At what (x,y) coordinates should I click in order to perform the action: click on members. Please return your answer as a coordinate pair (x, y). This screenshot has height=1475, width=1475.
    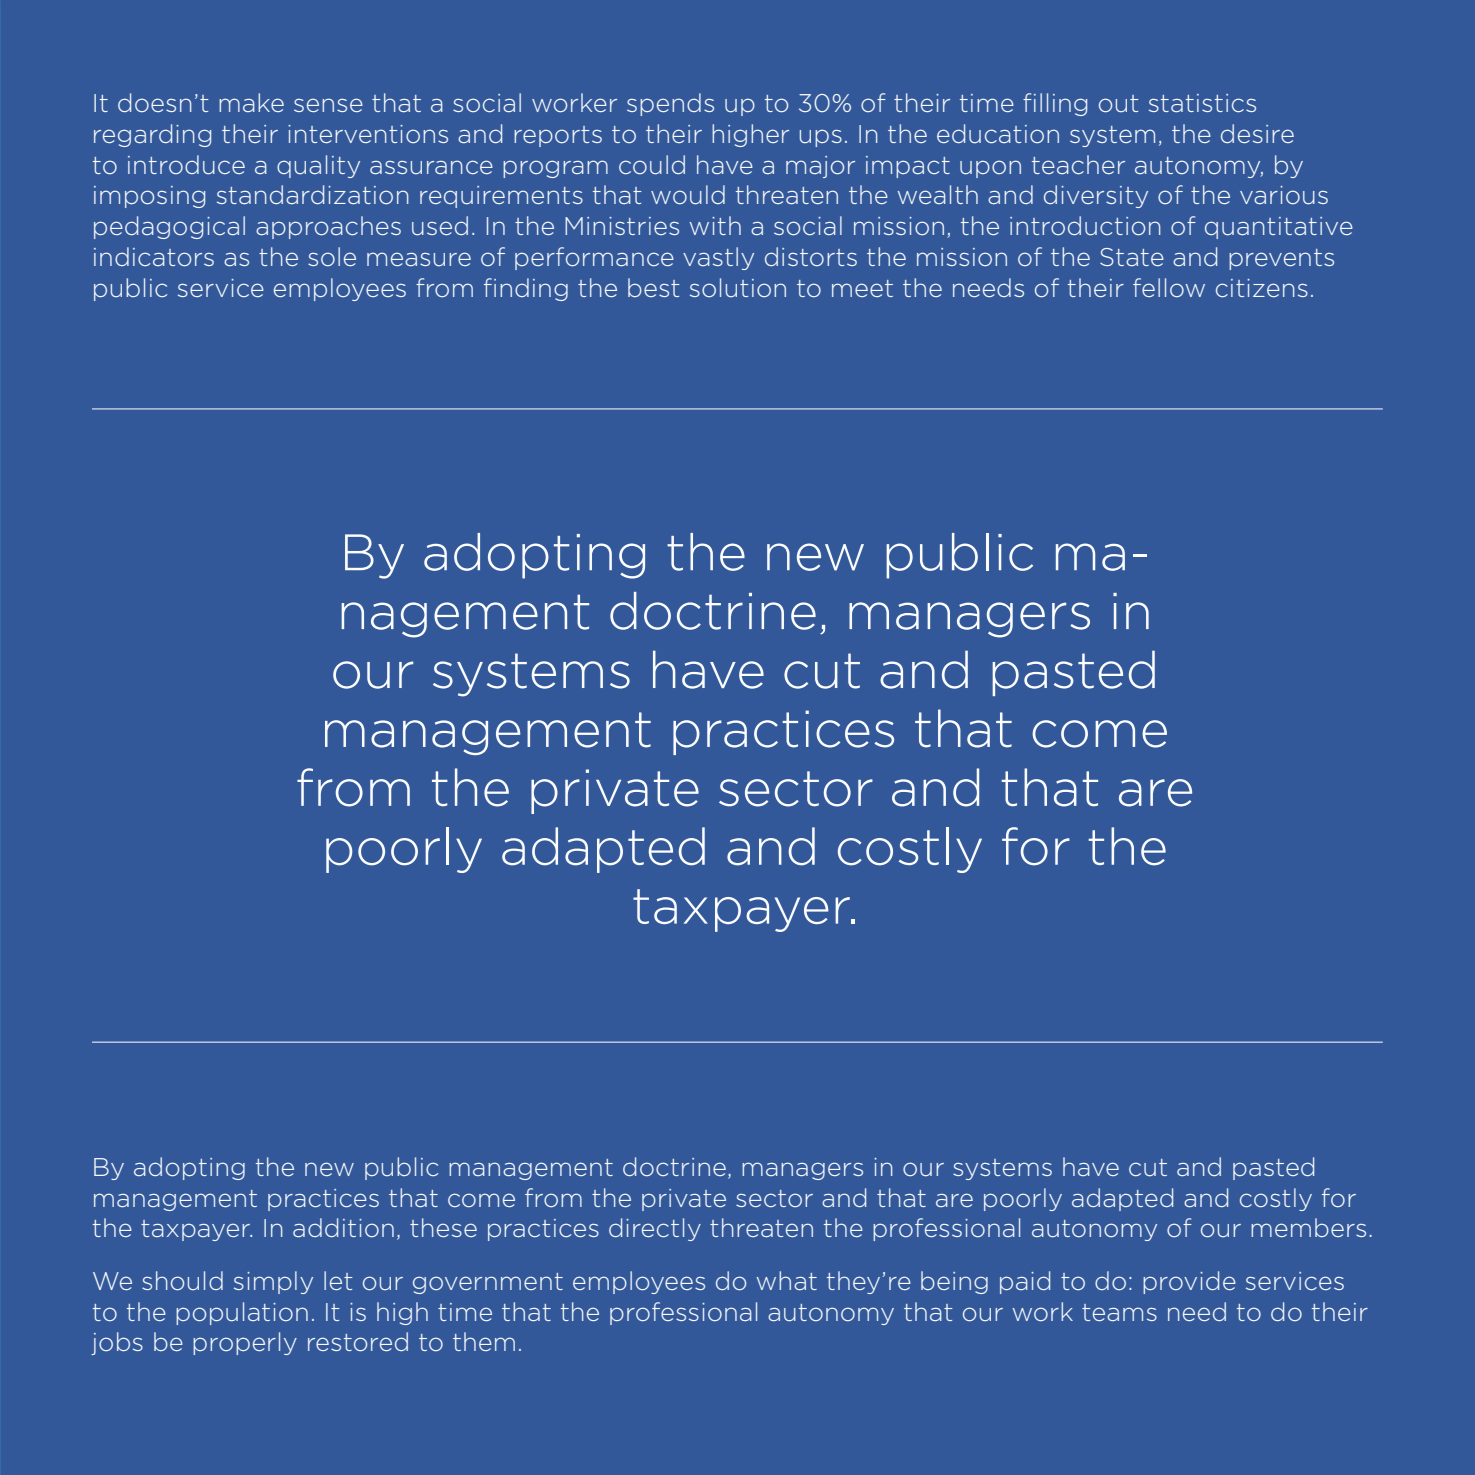
    Looking at the image, I should click on (1308, 1227).
